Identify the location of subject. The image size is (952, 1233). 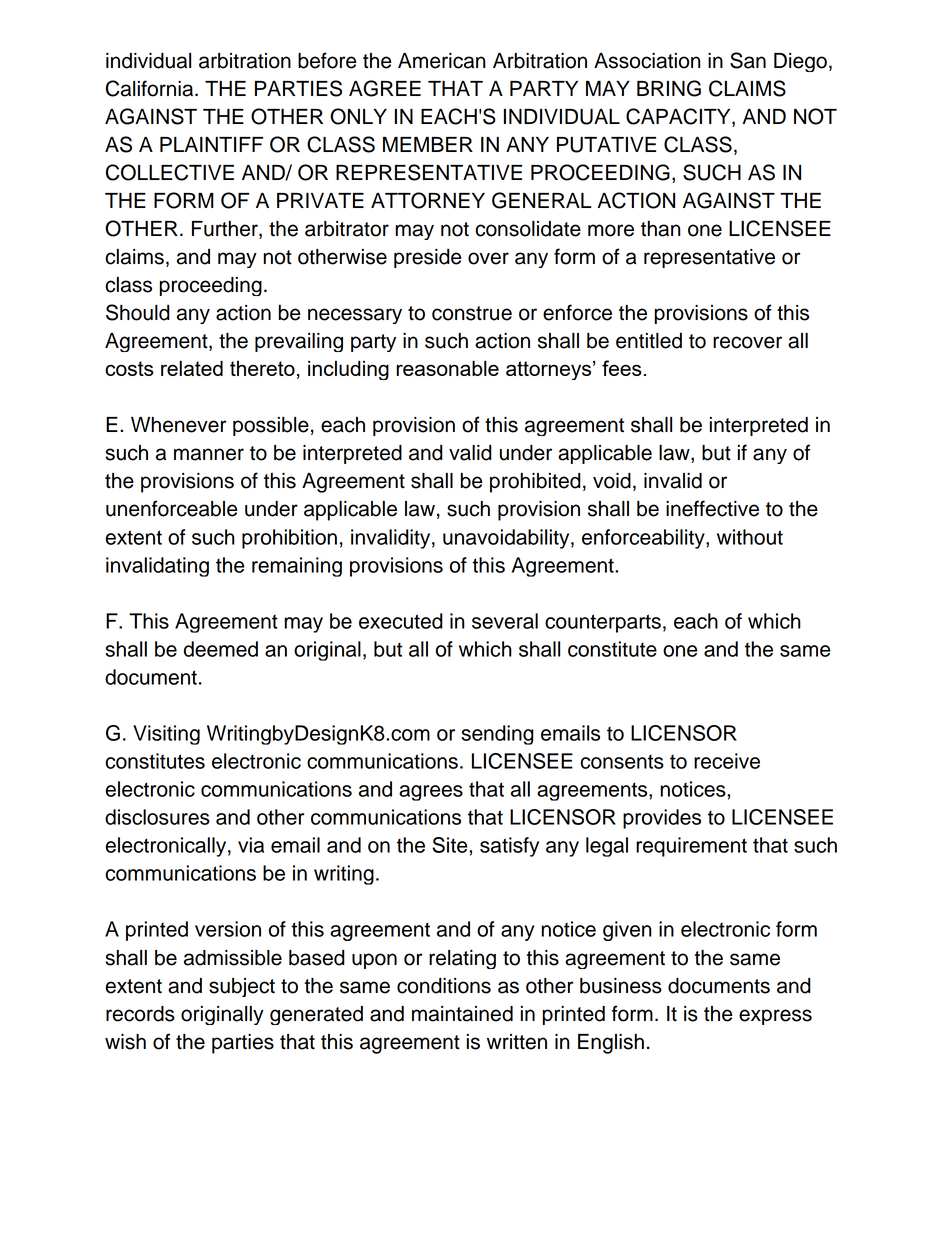
(242, 987).
